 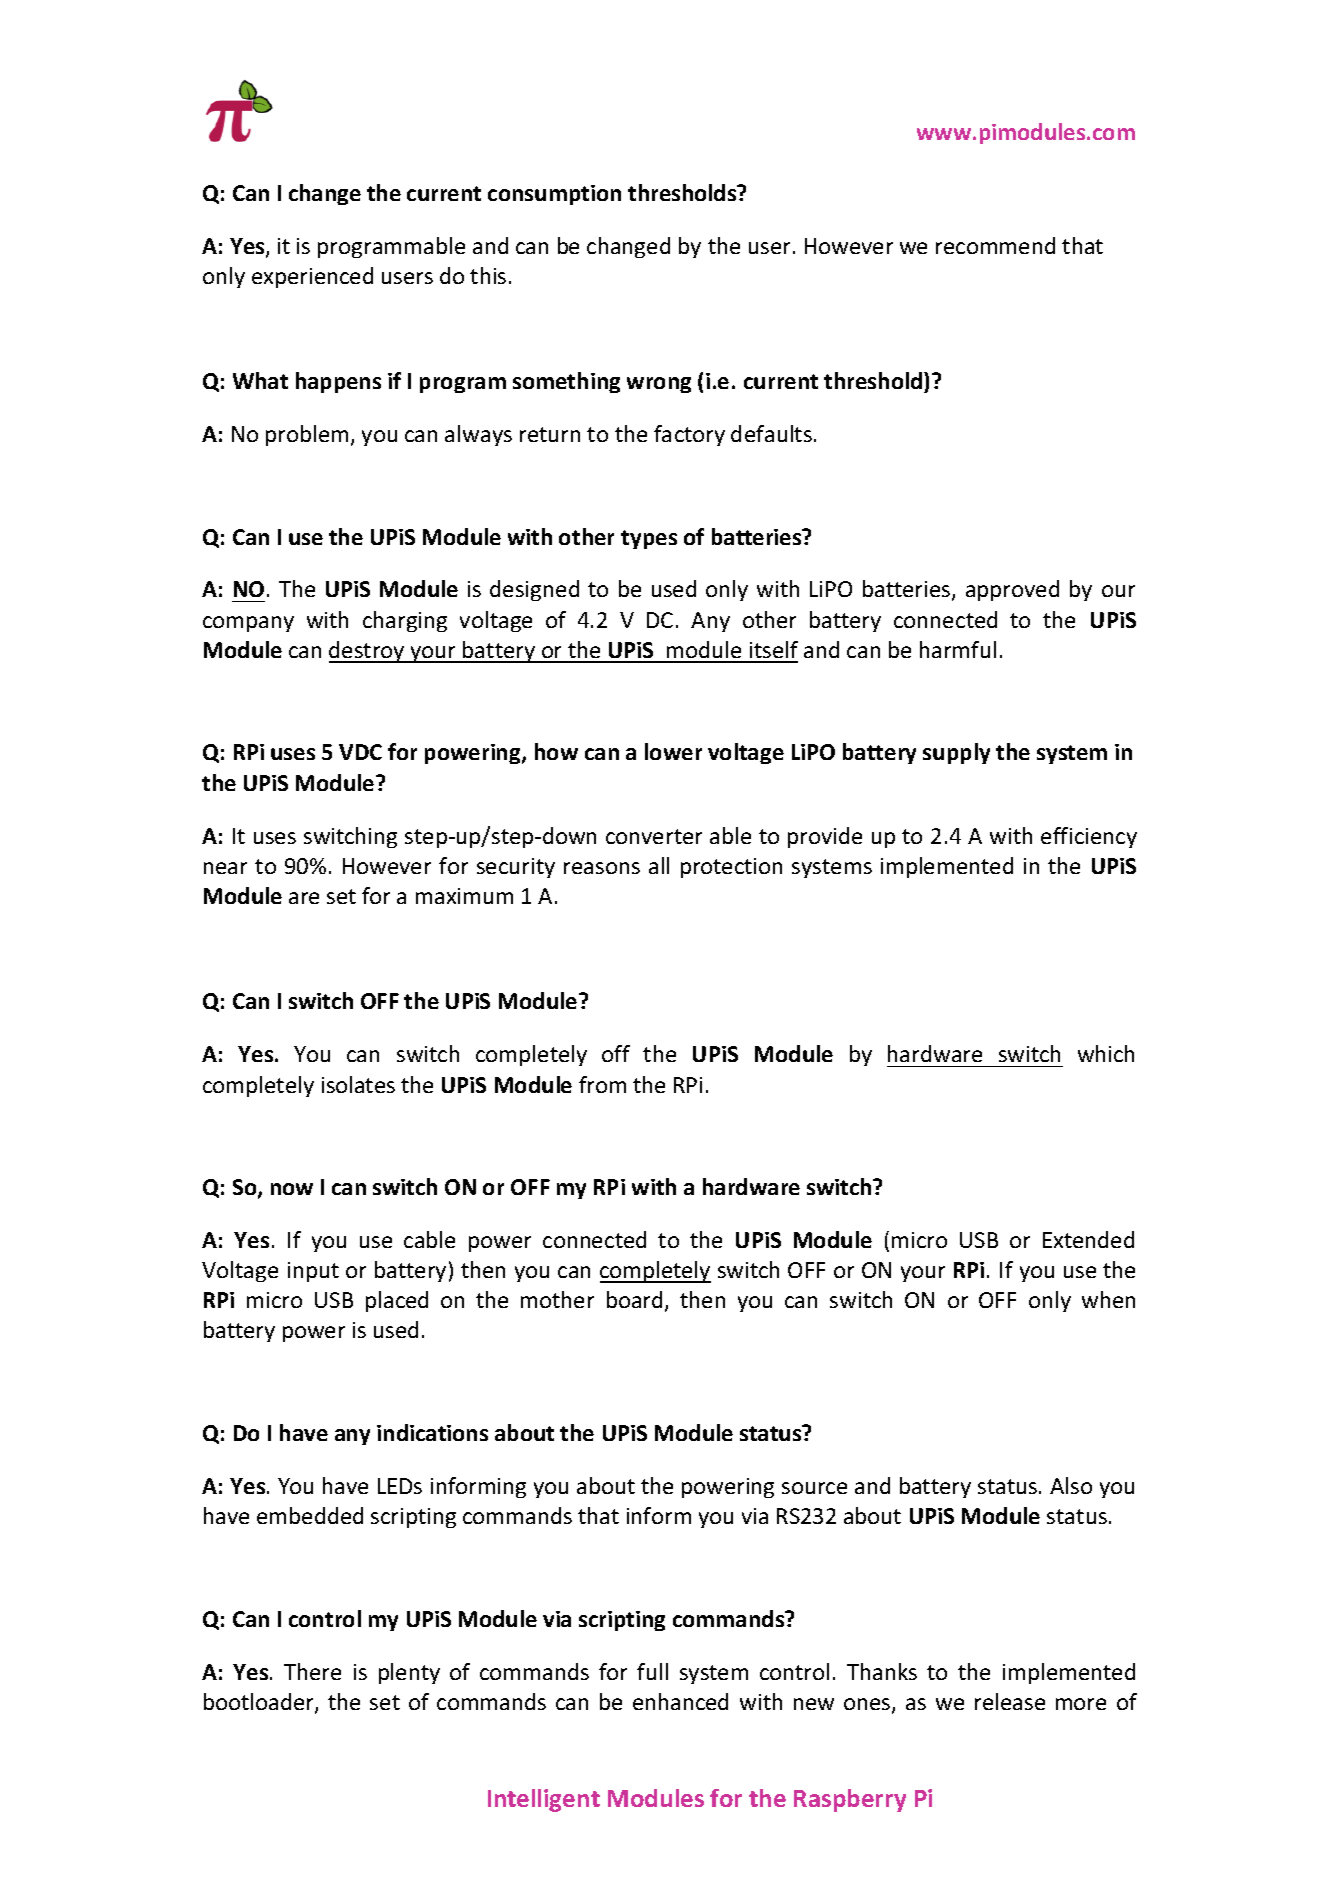 What do you see at coordinates (554, 195) in the image?
I see `consumption` at bounding box center [554, 195].
